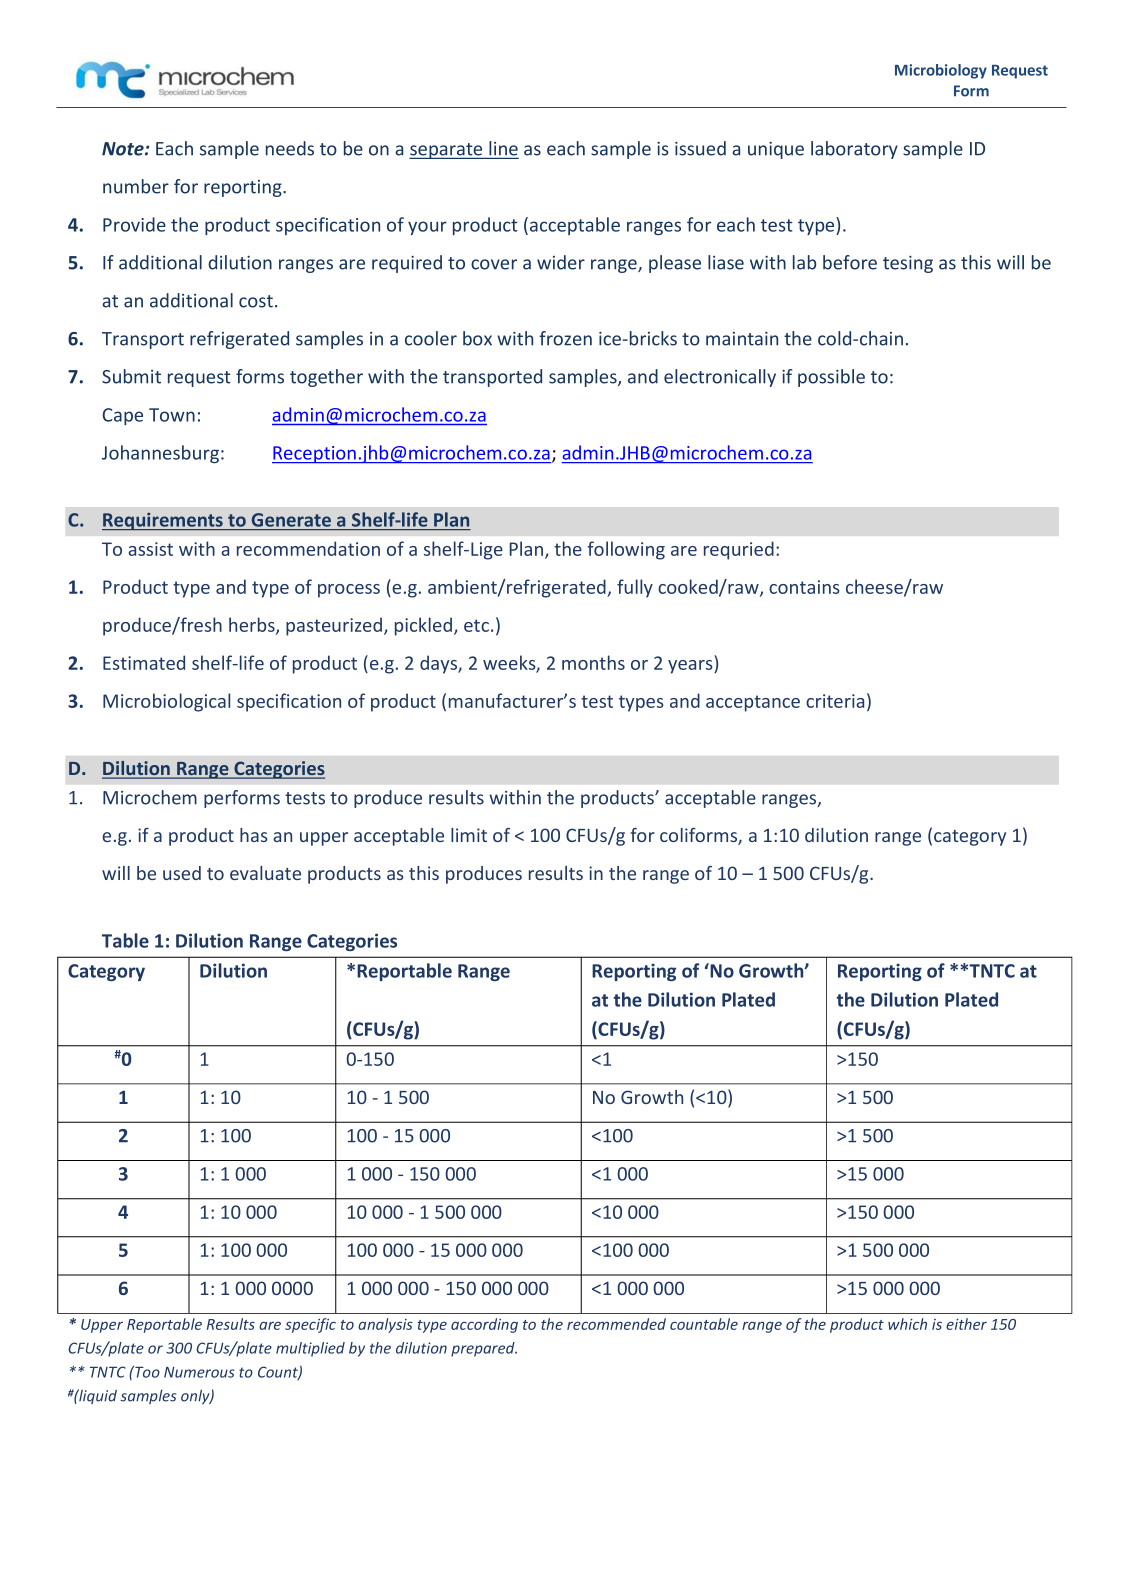 The width and height of the document is (1124, 1589). I want to click on criteria, so click(835, 701).
